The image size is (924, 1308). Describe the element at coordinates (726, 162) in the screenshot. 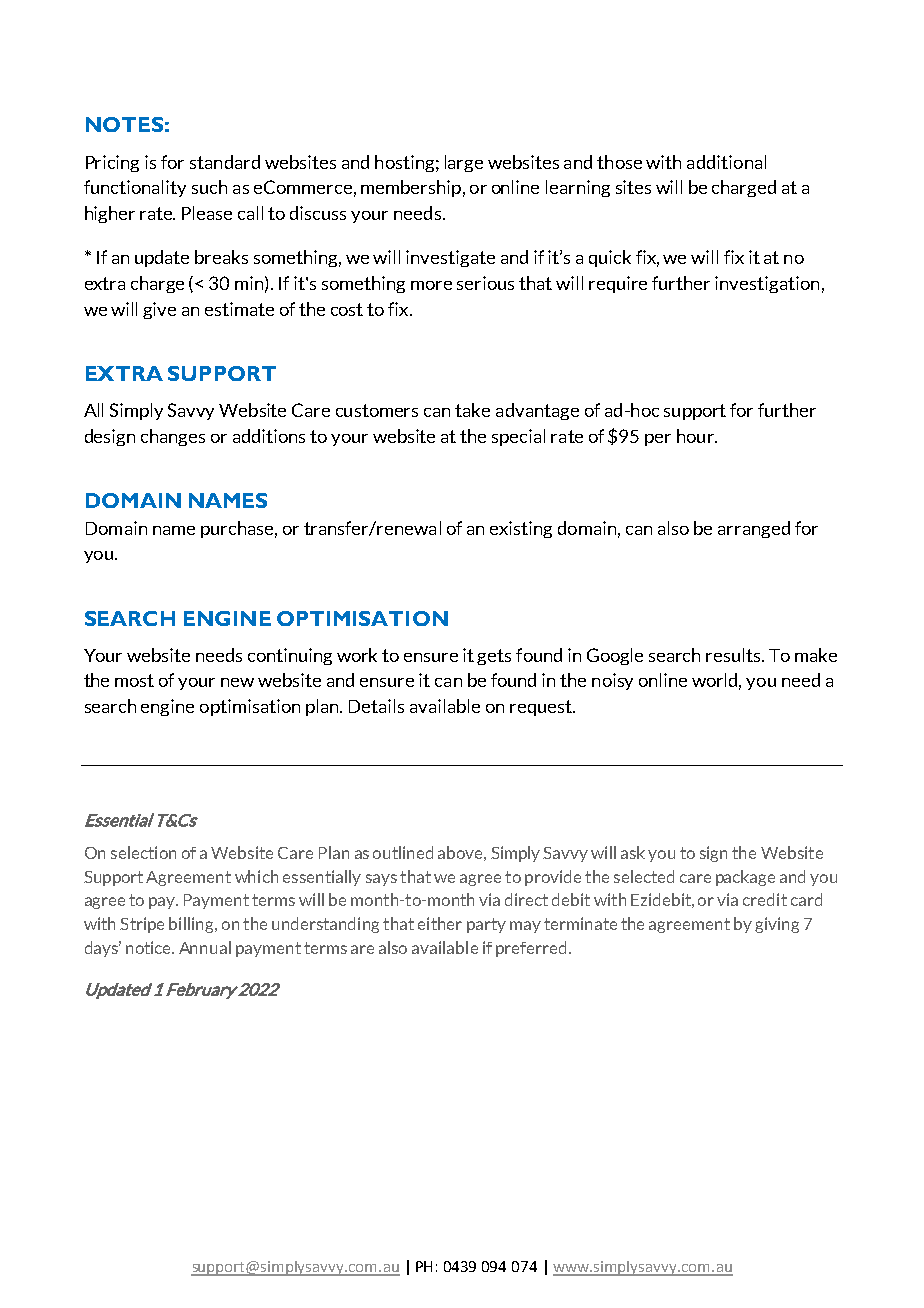

I see `additional` at that location.
